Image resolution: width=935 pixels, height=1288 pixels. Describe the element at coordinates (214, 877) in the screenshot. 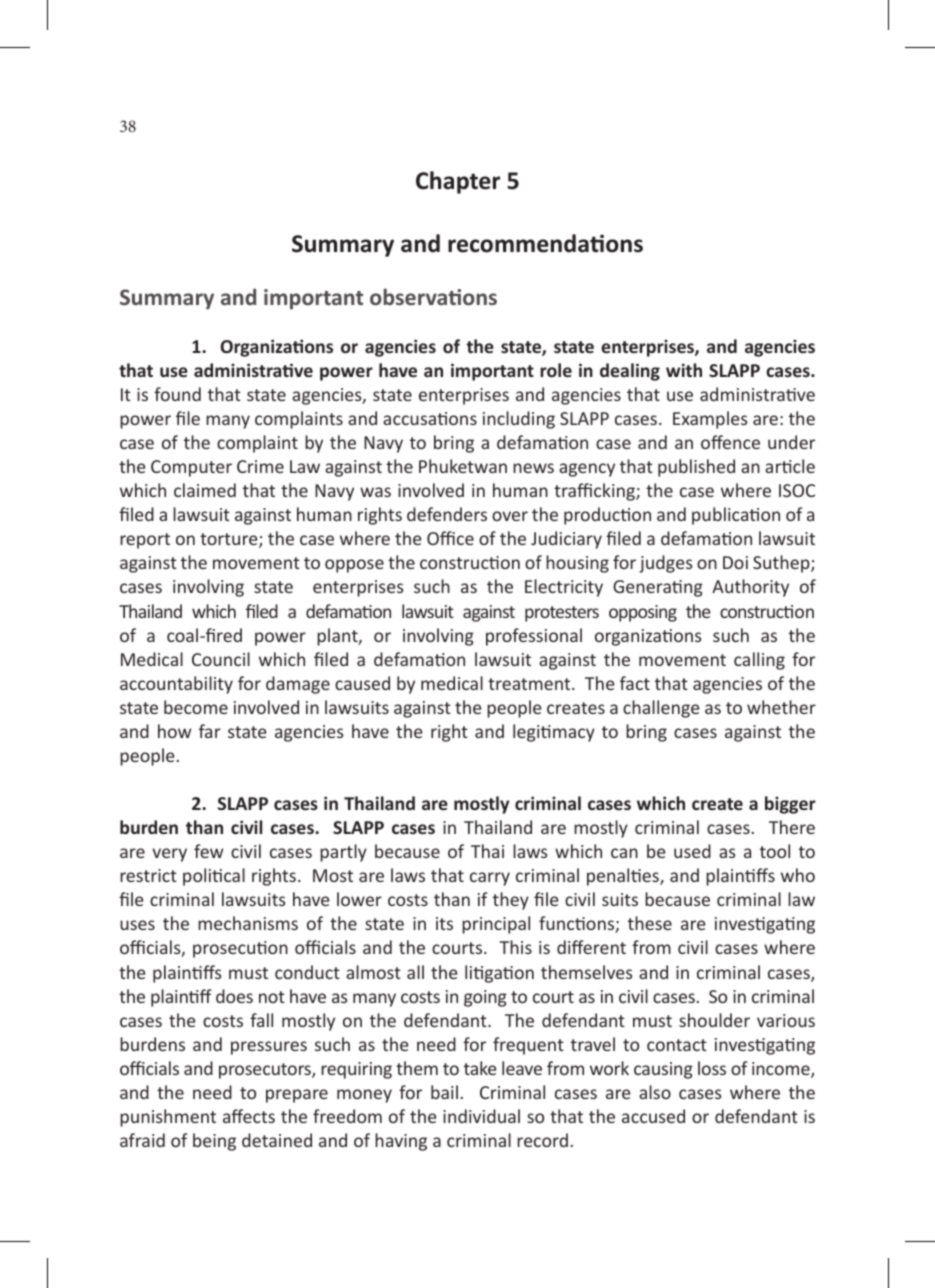

I see `political` at that location.
